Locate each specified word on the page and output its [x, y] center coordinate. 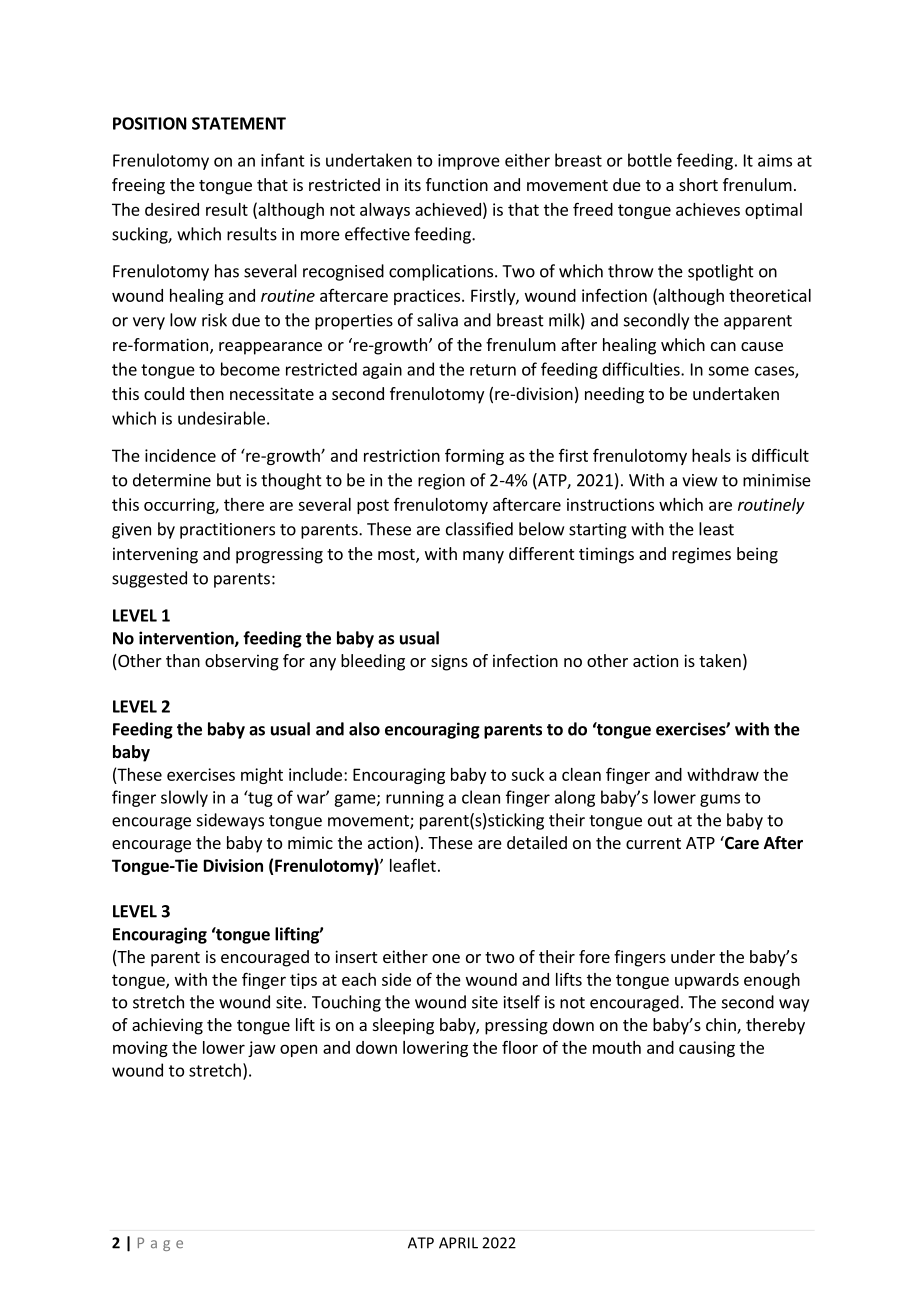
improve [469, 162]
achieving [167, 1026]
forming [474, 456]
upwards [707, 981]
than [183, 660]
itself [522, 1002]
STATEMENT [239, 123]
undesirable [221, 418]
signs [449, 662]
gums [720, 800]
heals [711, 455]
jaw [262, 1049]
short [698, 184]
